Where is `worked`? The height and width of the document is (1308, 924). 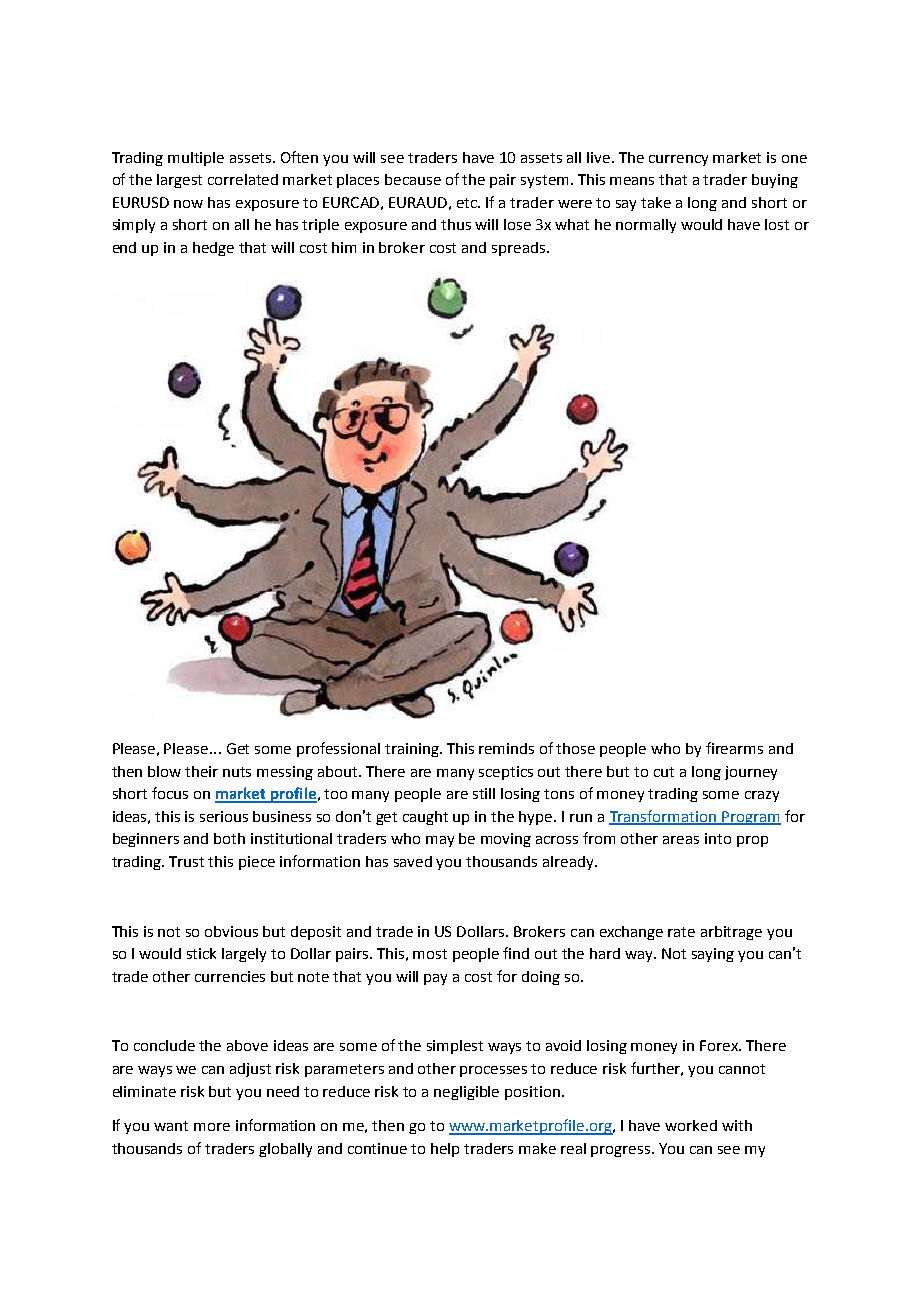
worked is located at coordinates (691, 1125).
